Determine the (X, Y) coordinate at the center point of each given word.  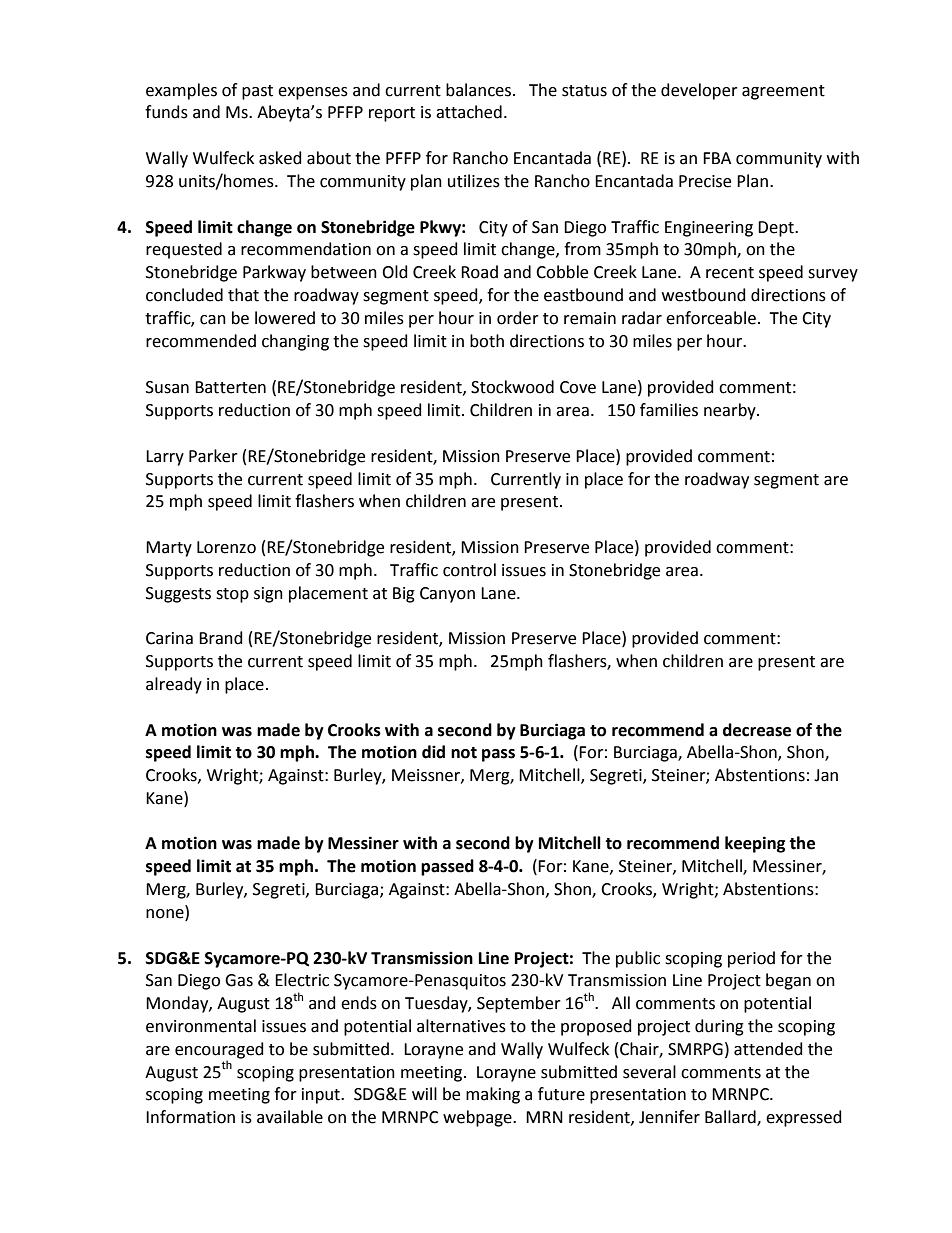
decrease (757, 730)
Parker (213, 456)
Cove (578, 387)
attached (469, 112)
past (257, 92)
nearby (731, 411)
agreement (783, 92)
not (464, 753)
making (493, 1095)
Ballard (731, 1118)
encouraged (219, 1051)
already (174, 685)
